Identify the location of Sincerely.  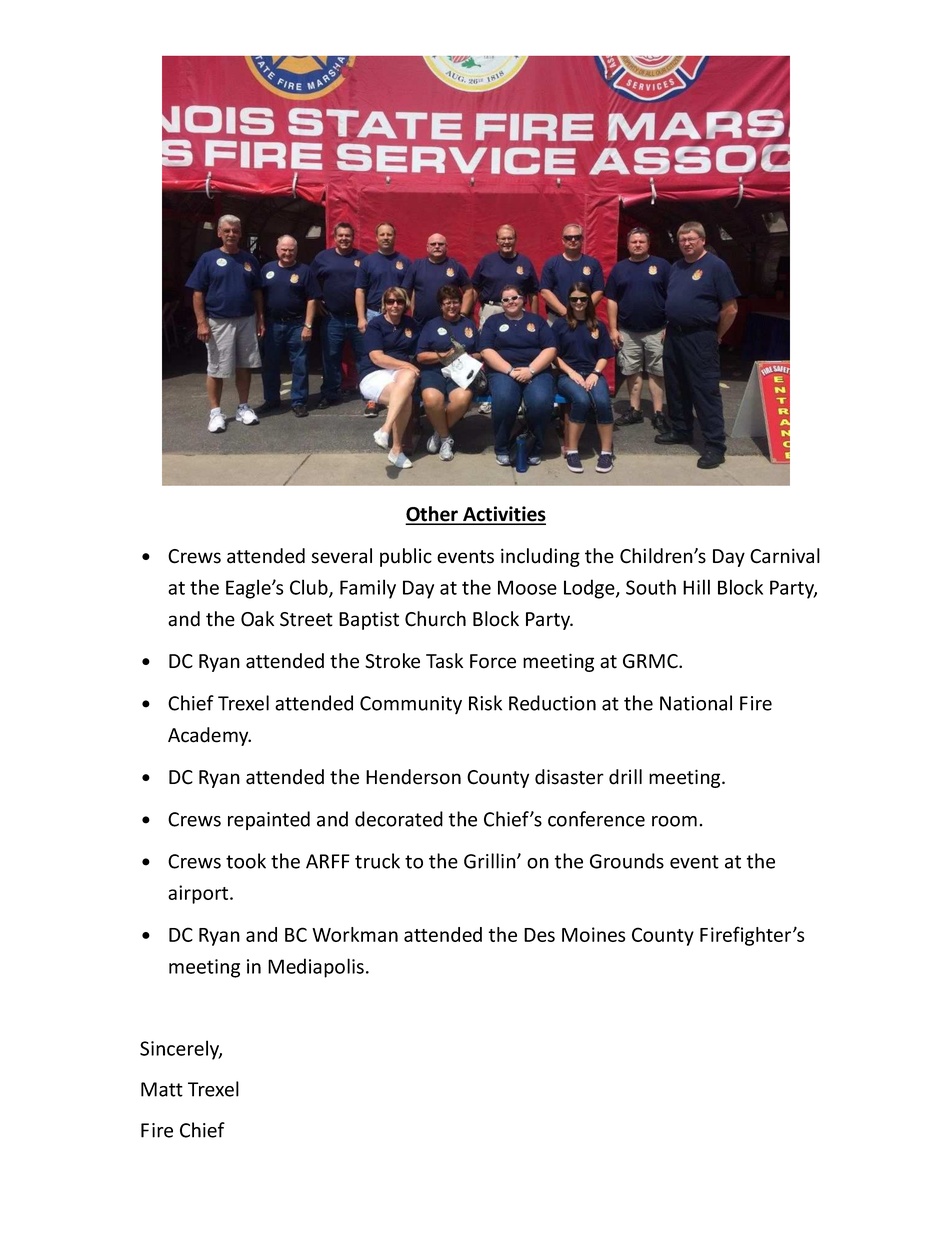
(181, 1050).
